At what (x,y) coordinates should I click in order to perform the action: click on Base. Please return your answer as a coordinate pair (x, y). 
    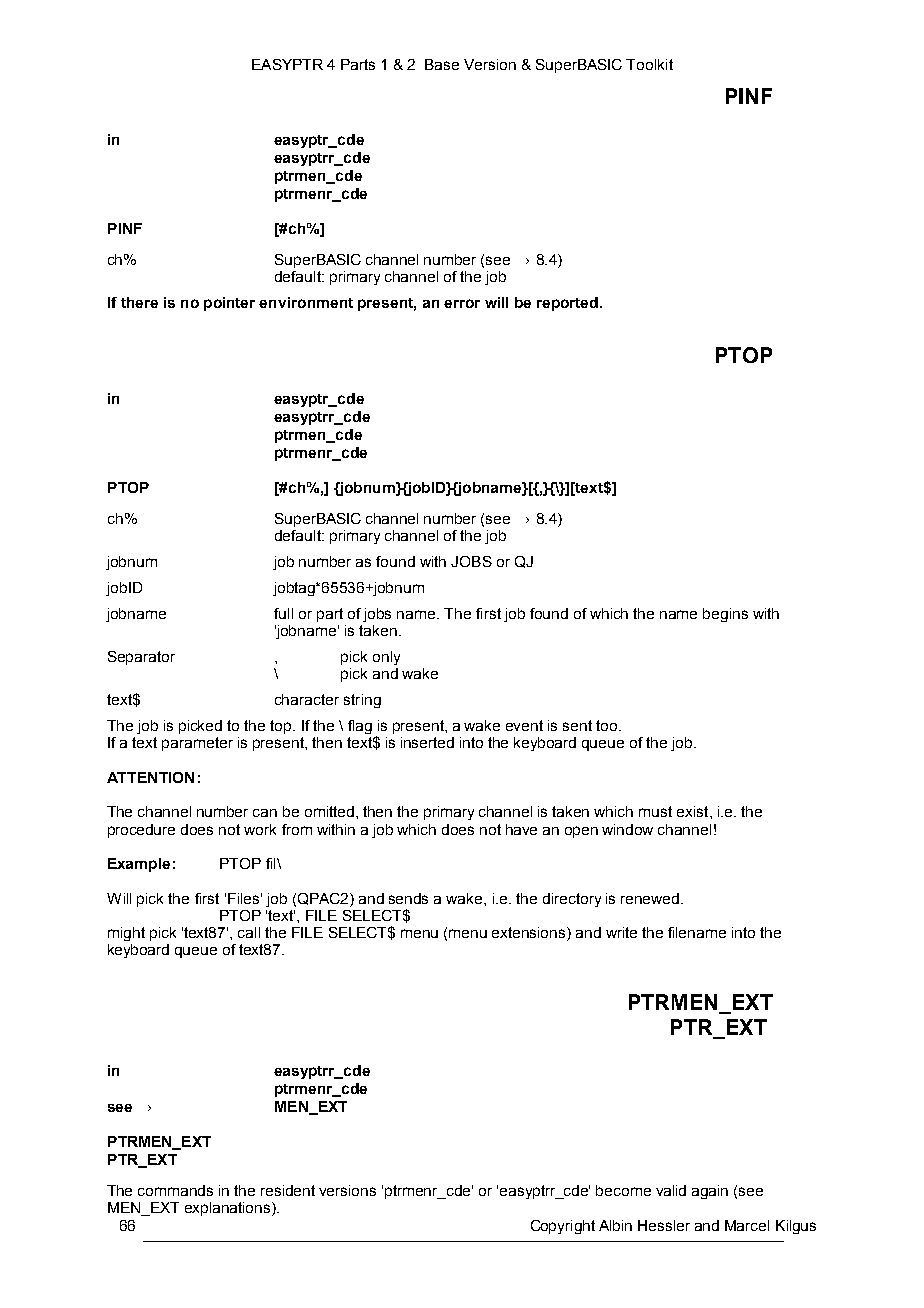
    Looking at the image, I should click on (442, 64).
